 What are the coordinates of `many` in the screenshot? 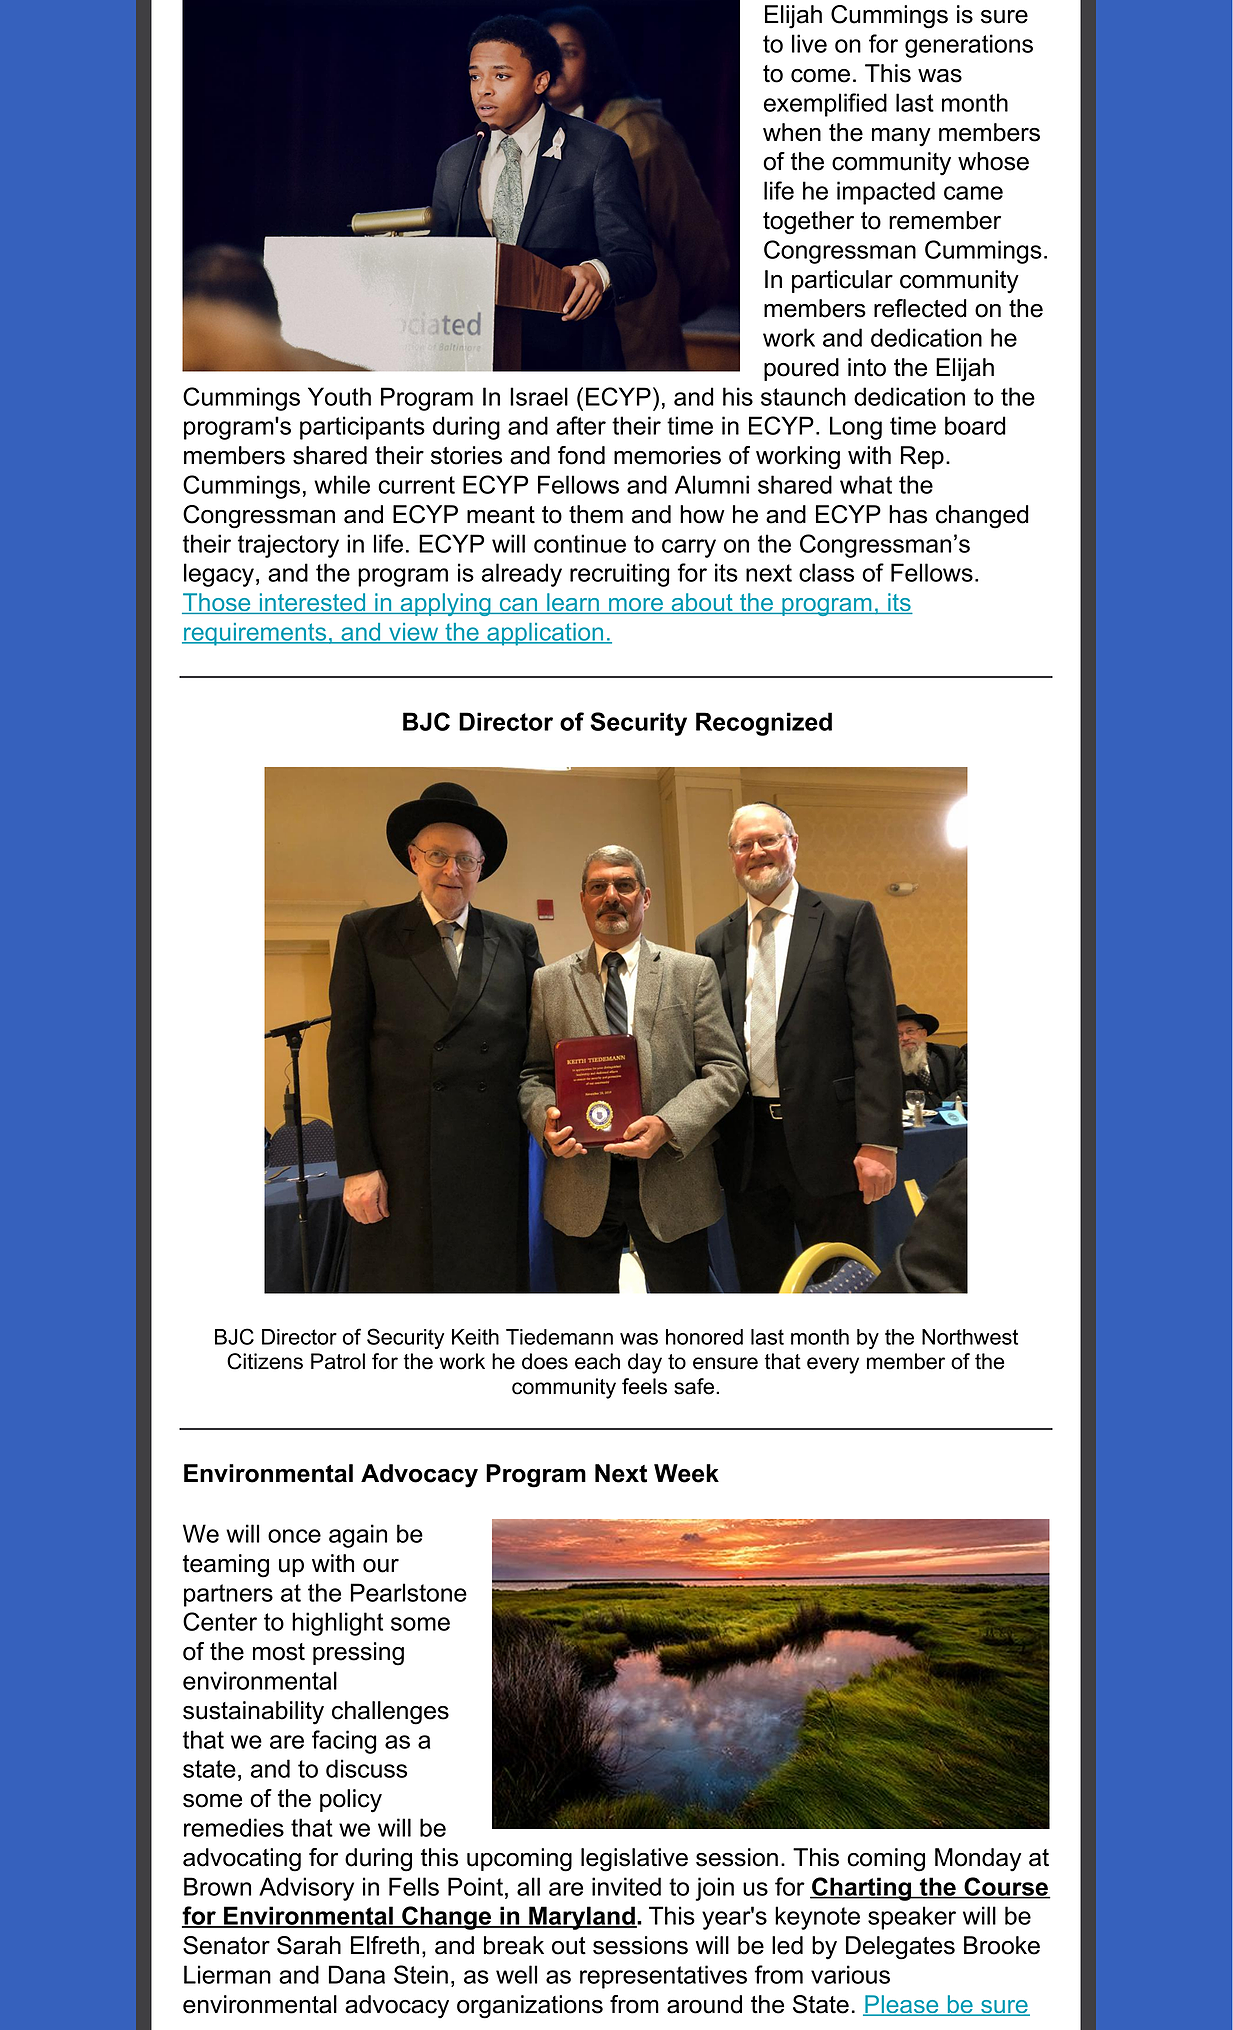 It's located at (901, 137).
